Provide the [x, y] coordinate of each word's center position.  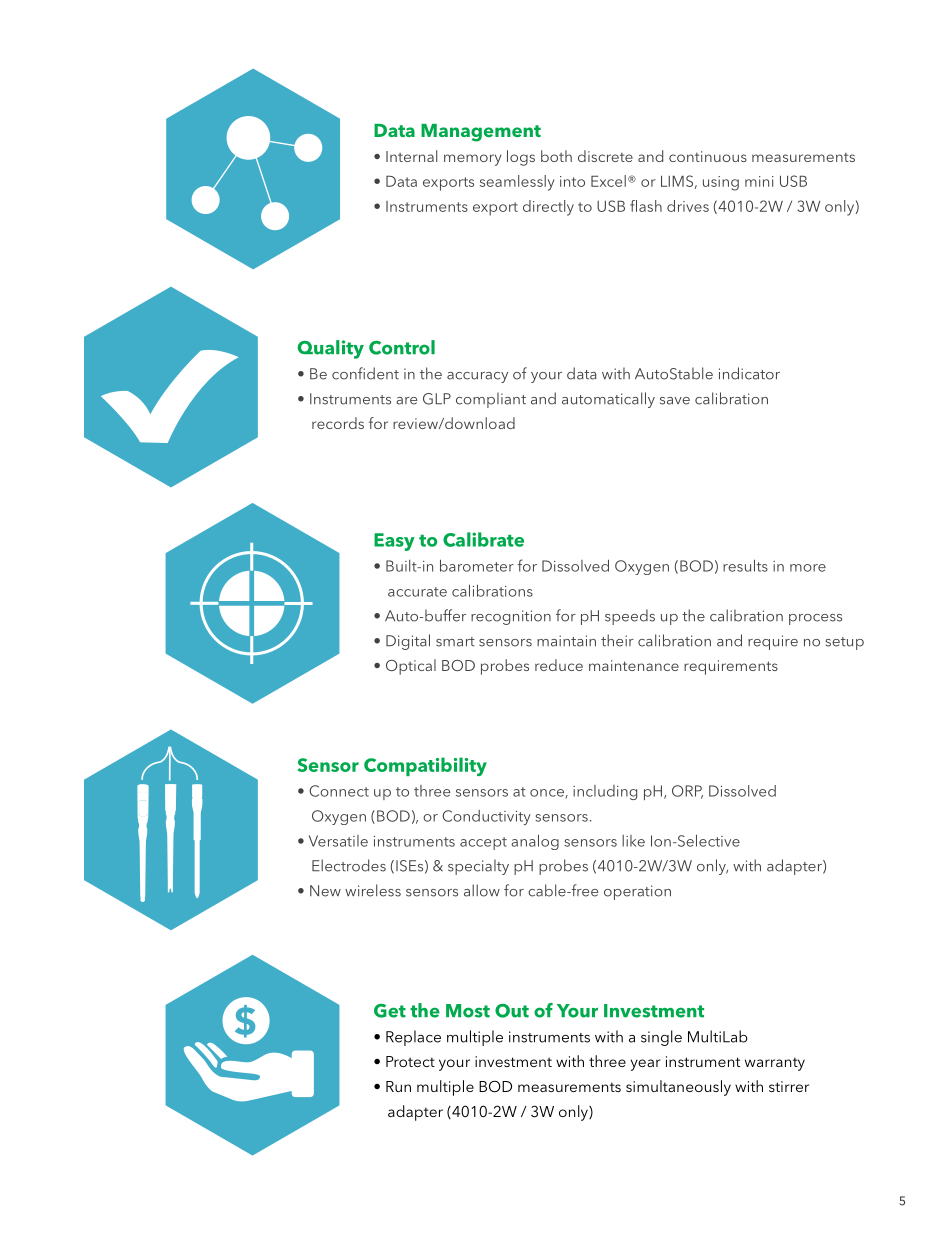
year [646, 1065]
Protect [410, 1061]
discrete [605, 156]
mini [759, 181]
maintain [566, 641]
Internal [411, 156]
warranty [775, 1064]
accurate [417, 592]
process [815, 619]
